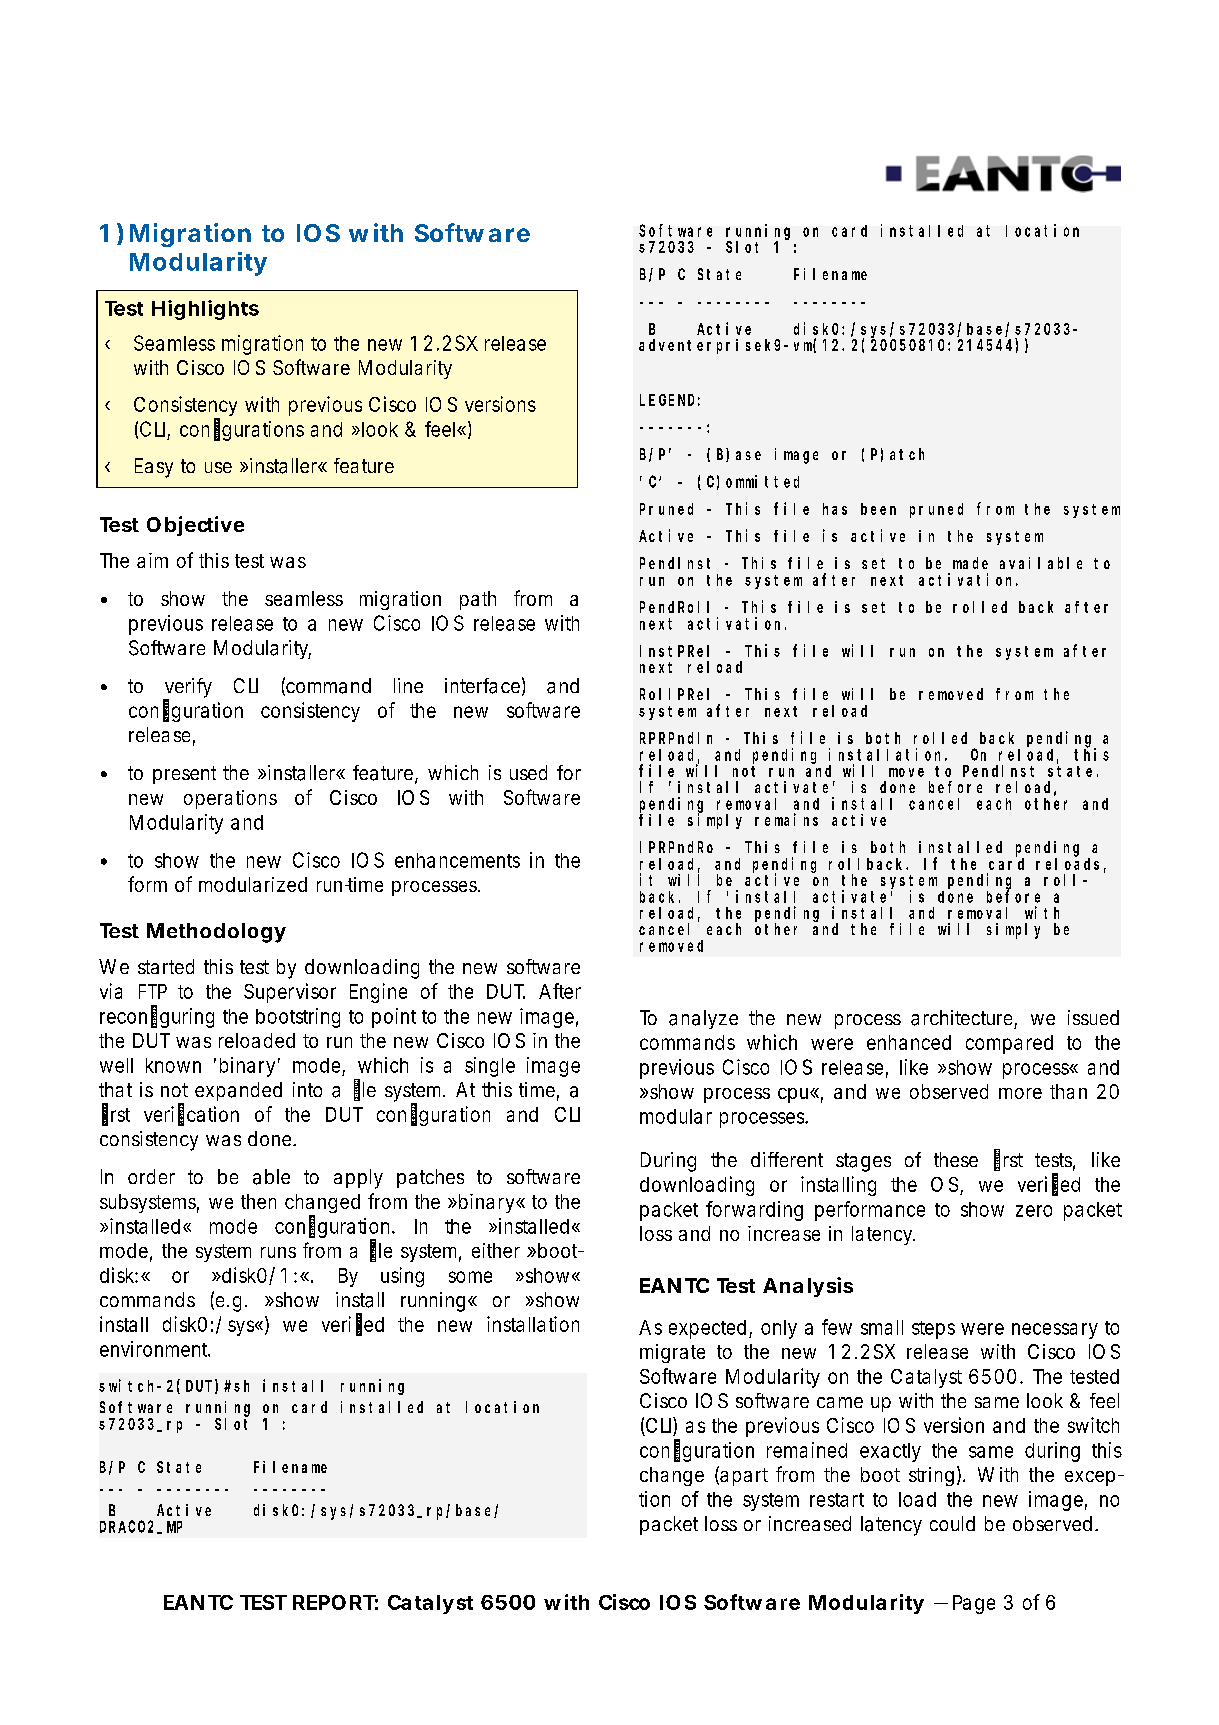 Image resolution: width=1219 pixels, height=1725 pixels. What do you see at coordinates (205, 310) in the screenshot?
I see `Highlights` at bounding box center [205, 310].
